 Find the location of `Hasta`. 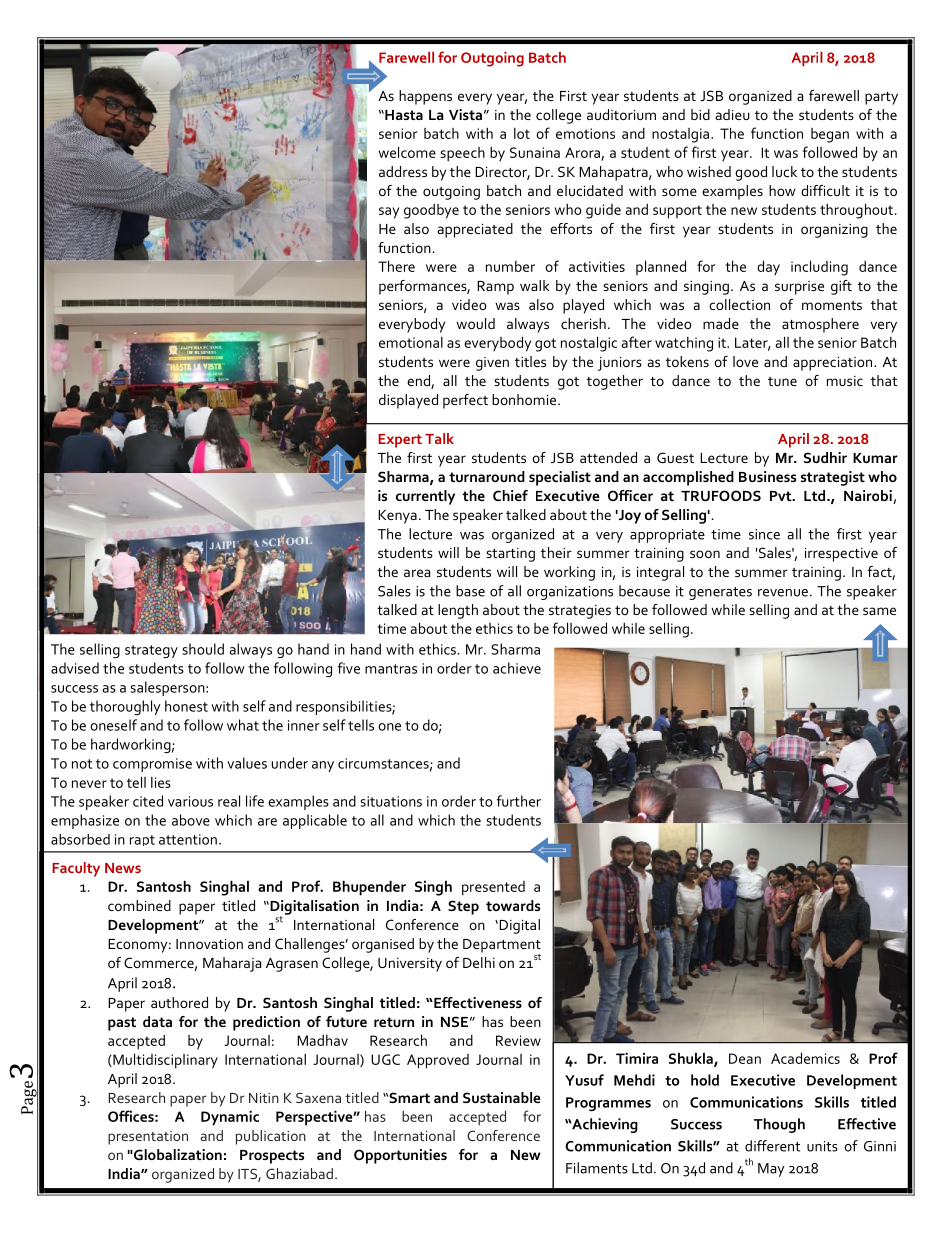

Hasta is located at coordinates (403, 115).
